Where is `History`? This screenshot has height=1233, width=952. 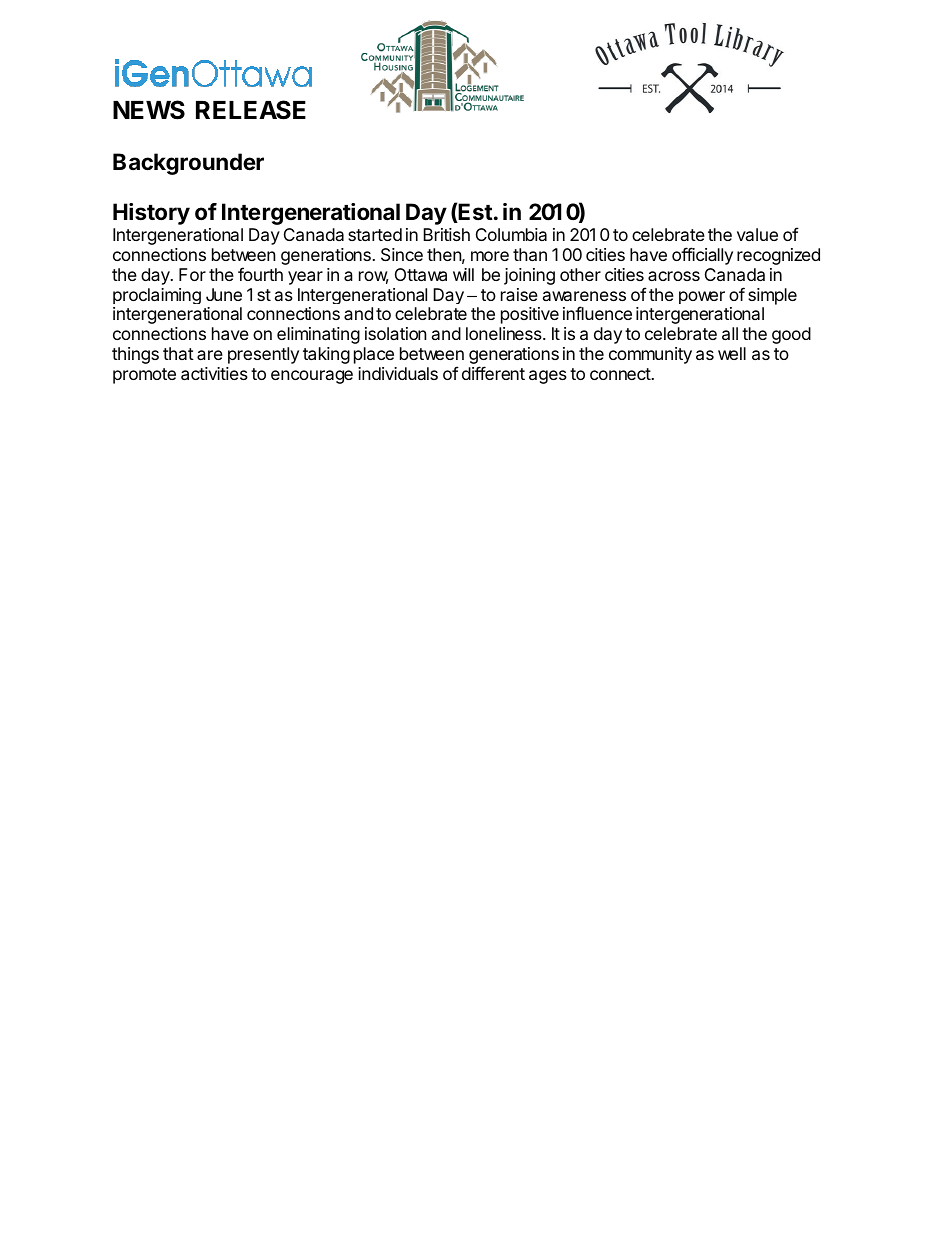 History is located at coordinates (151, 214).
